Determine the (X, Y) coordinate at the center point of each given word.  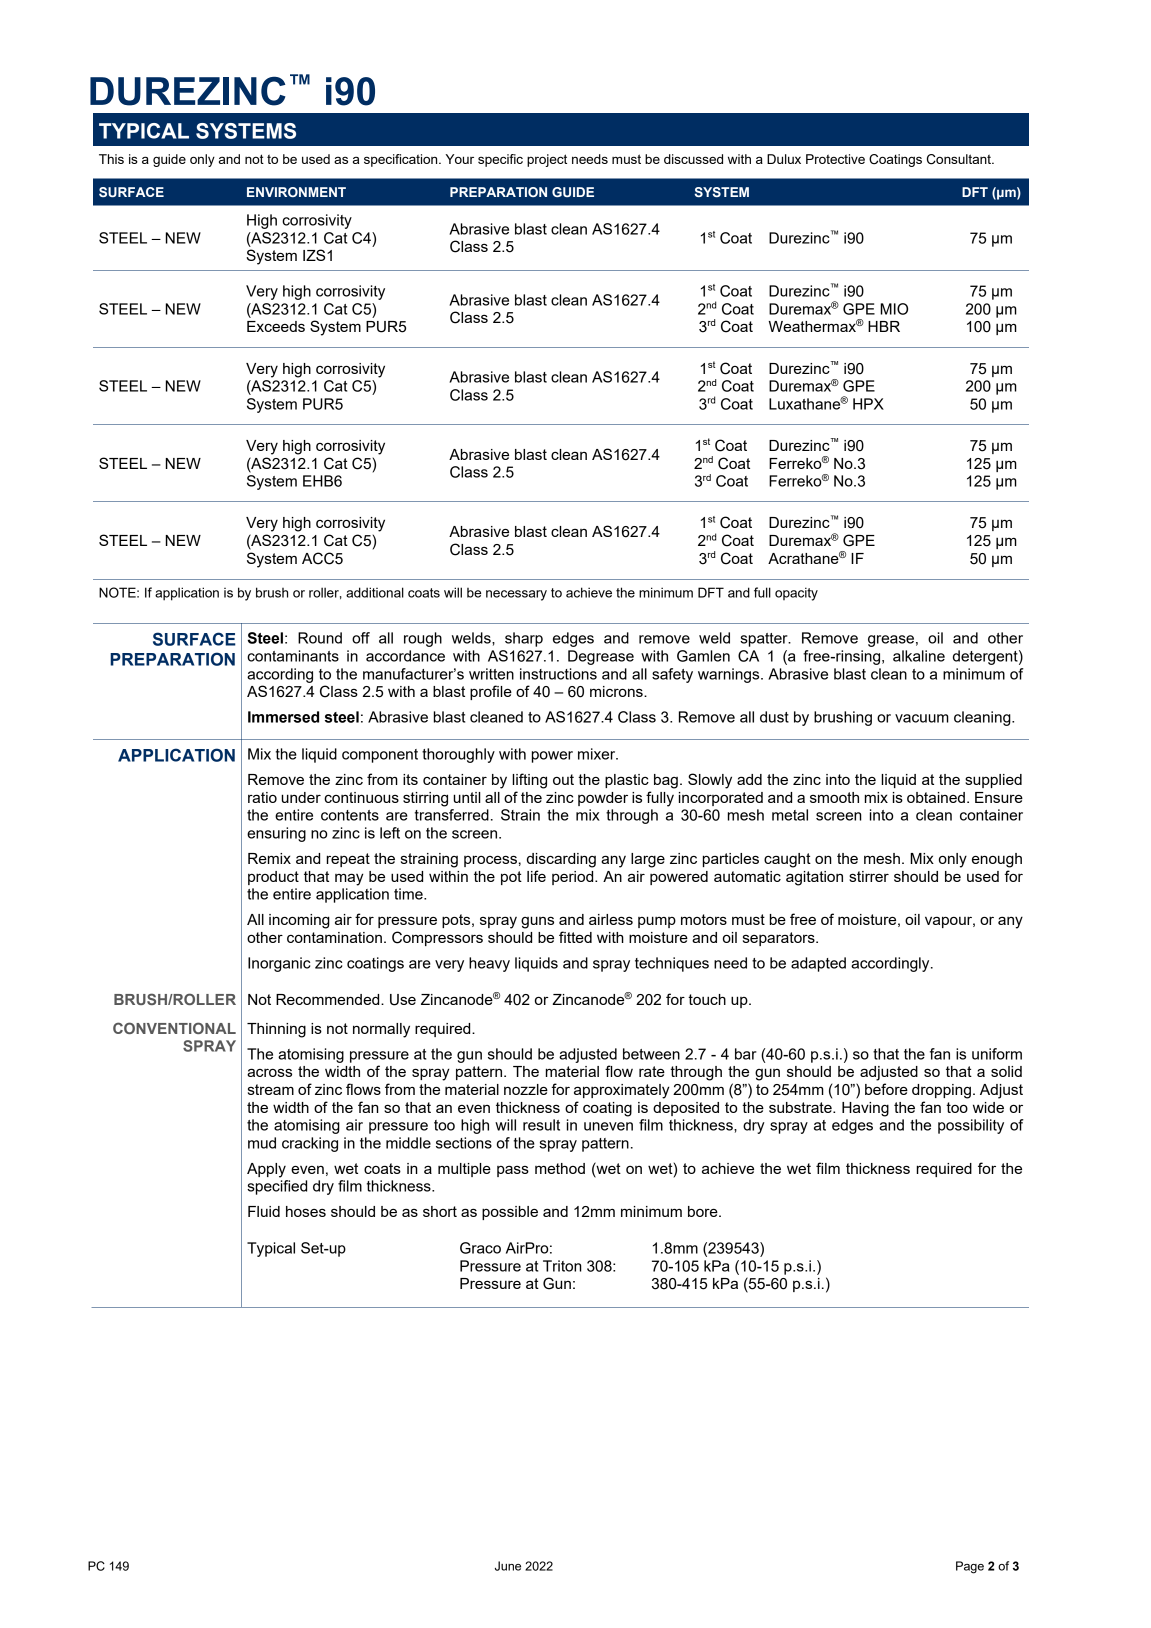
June (508, 1566)
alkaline (919, 656)
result (541, 1125)
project (547, 160)
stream (271, 1089)
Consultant (960, 159)
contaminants (293, 656)
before (886, 1089)
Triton (562, 1266)
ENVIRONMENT (296, 192)
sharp (524, 639)
